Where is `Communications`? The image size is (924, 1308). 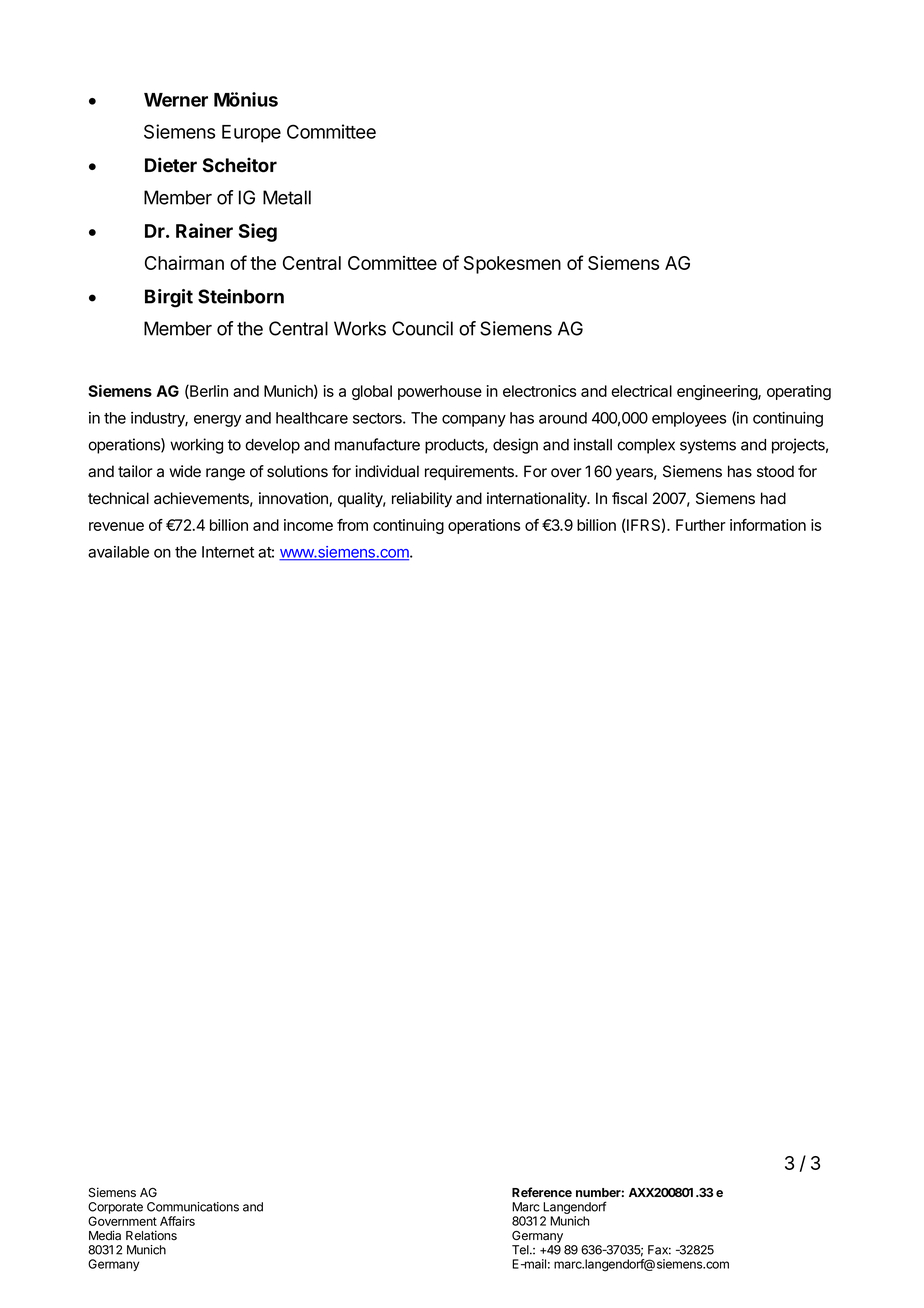 Communications is located at coordinates (193, 1207).
